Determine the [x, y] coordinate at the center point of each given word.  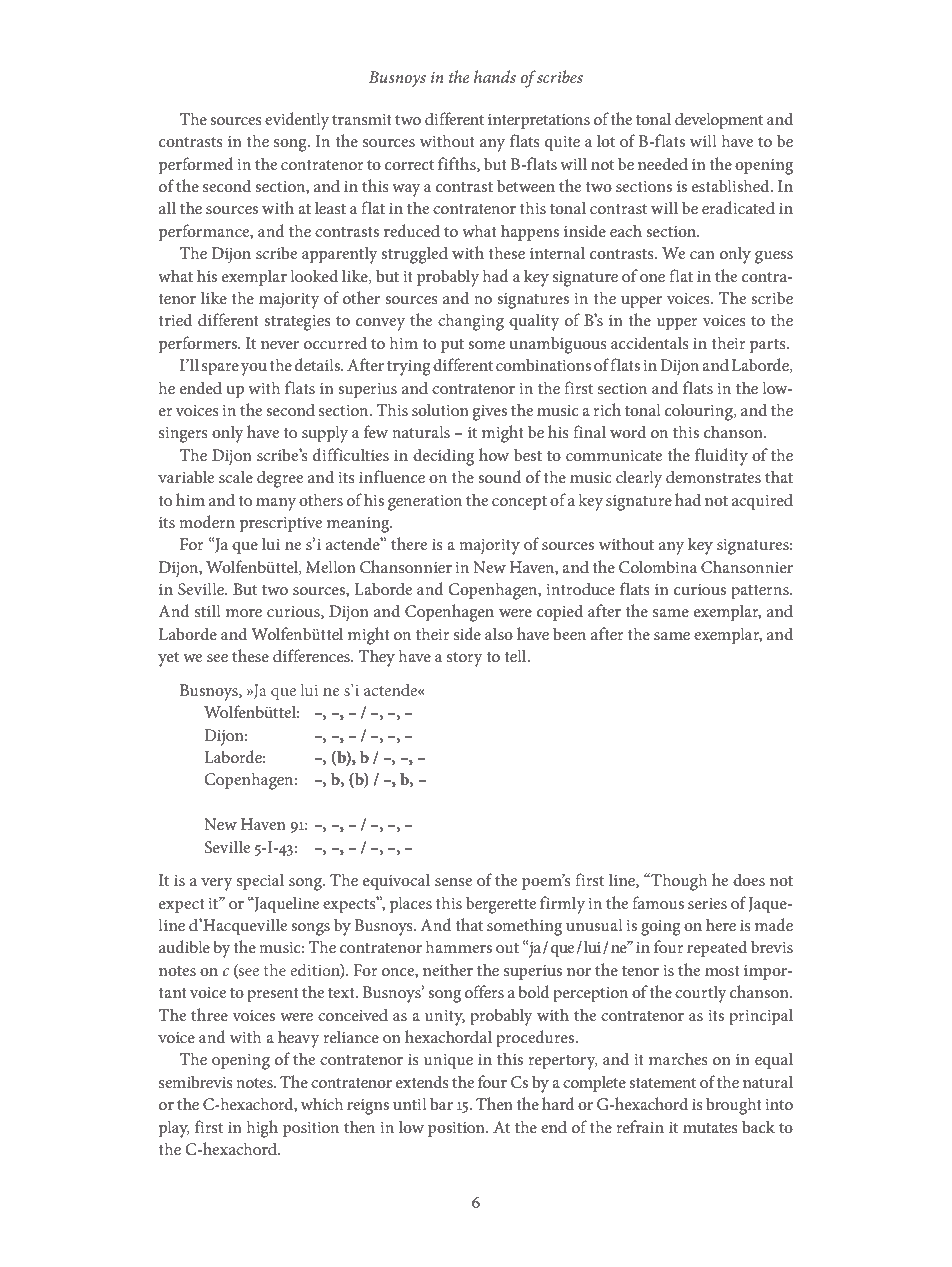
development [719, 121]
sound [500, 476]
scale [236, 476]
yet [168, 659]
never [280, 345]
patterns [761, 592]
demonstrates [713, 476]
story [465, 659]
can [702, 255]
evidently [297, 121]
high [262, 1129]
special [260, 882]
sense [453, 882]
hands [495, 76]
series [707, 903]
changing [471, 322]
